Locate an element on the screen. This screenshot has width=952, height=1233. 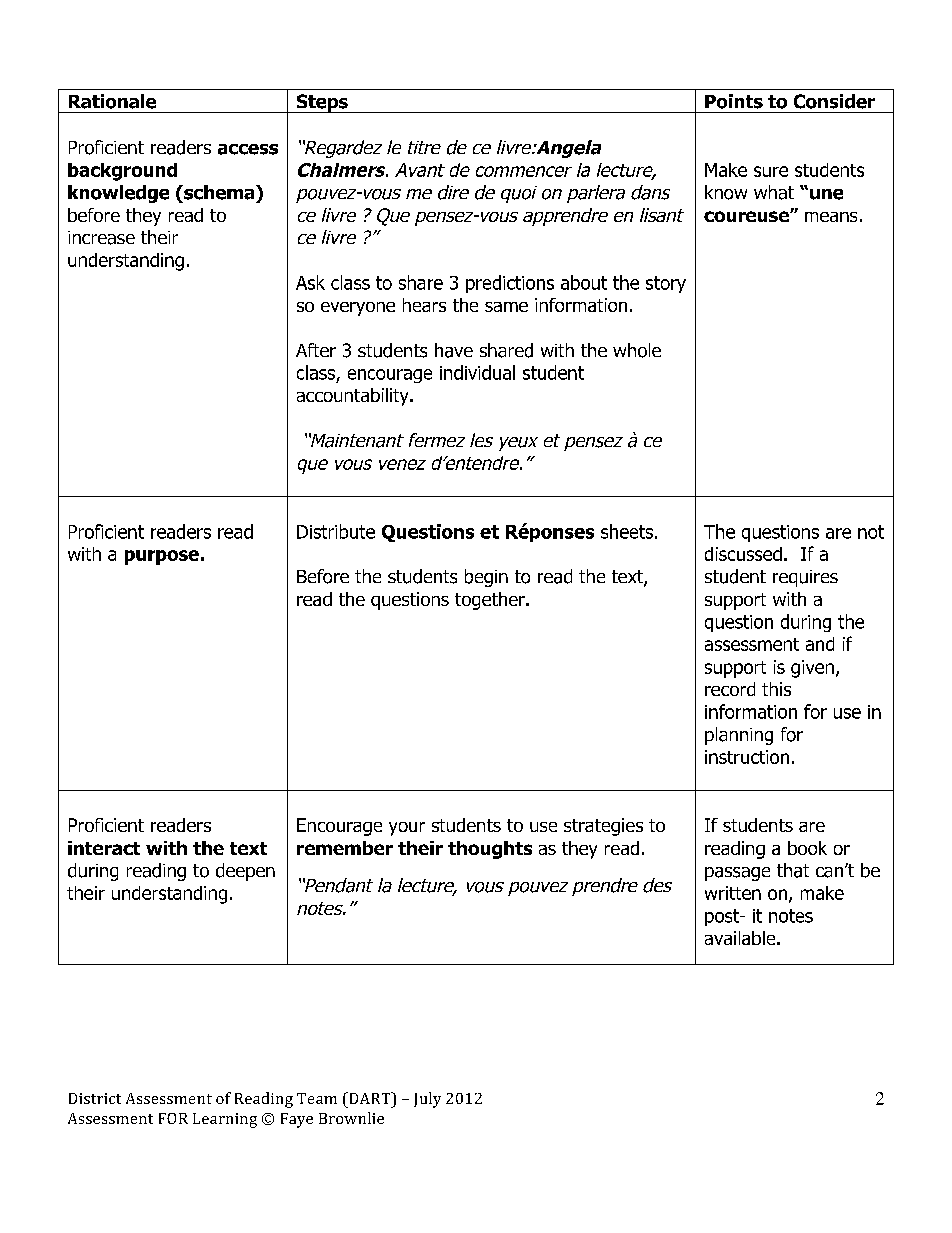
record is located at coordinates (730, 689).
